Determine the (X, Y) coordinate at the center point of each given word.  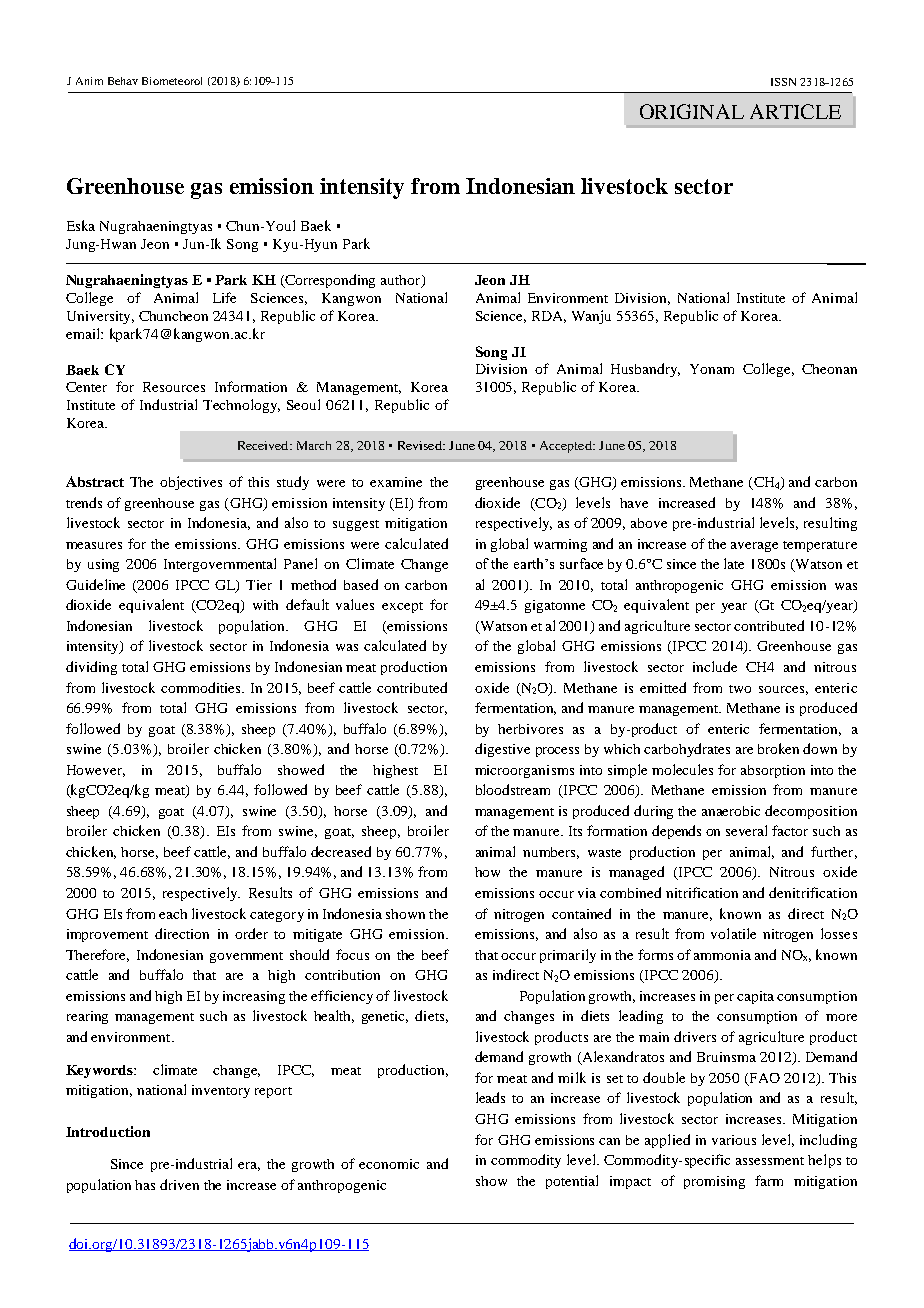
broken (778, 748)
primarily (568, 956)
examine (396, 482)
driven (179, 1184)
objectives (191, 483)
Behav (123, 81)
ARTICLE (795, 111)
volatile (733, 933)
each (173, 914)
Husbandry (645, 370)
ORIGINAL (692, 111)
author (402, 281)
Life (224, 297)
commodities (202, 687)
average (754, 547)
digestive (502, 750)
